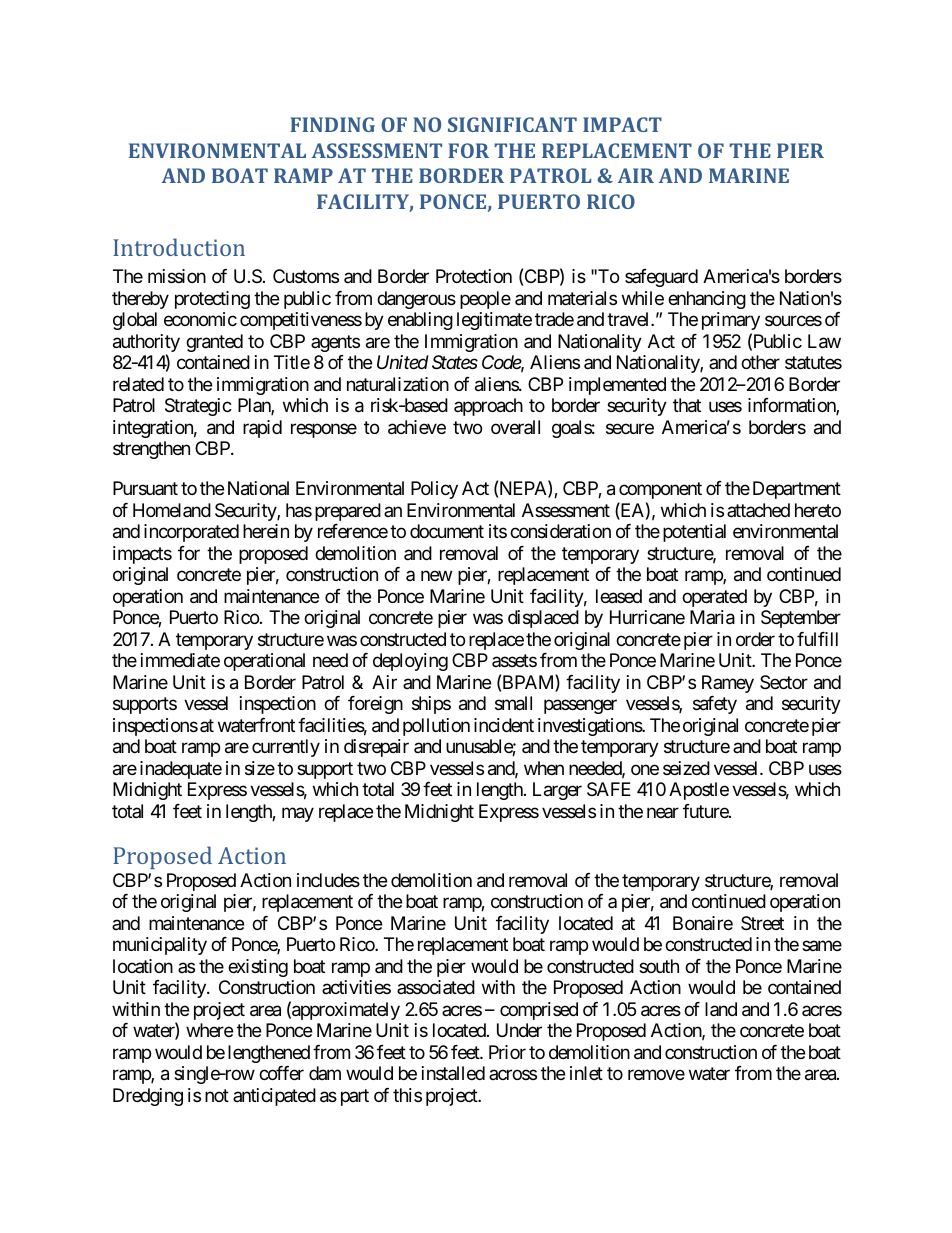  I want to click on Maria, so click(712, 617).
